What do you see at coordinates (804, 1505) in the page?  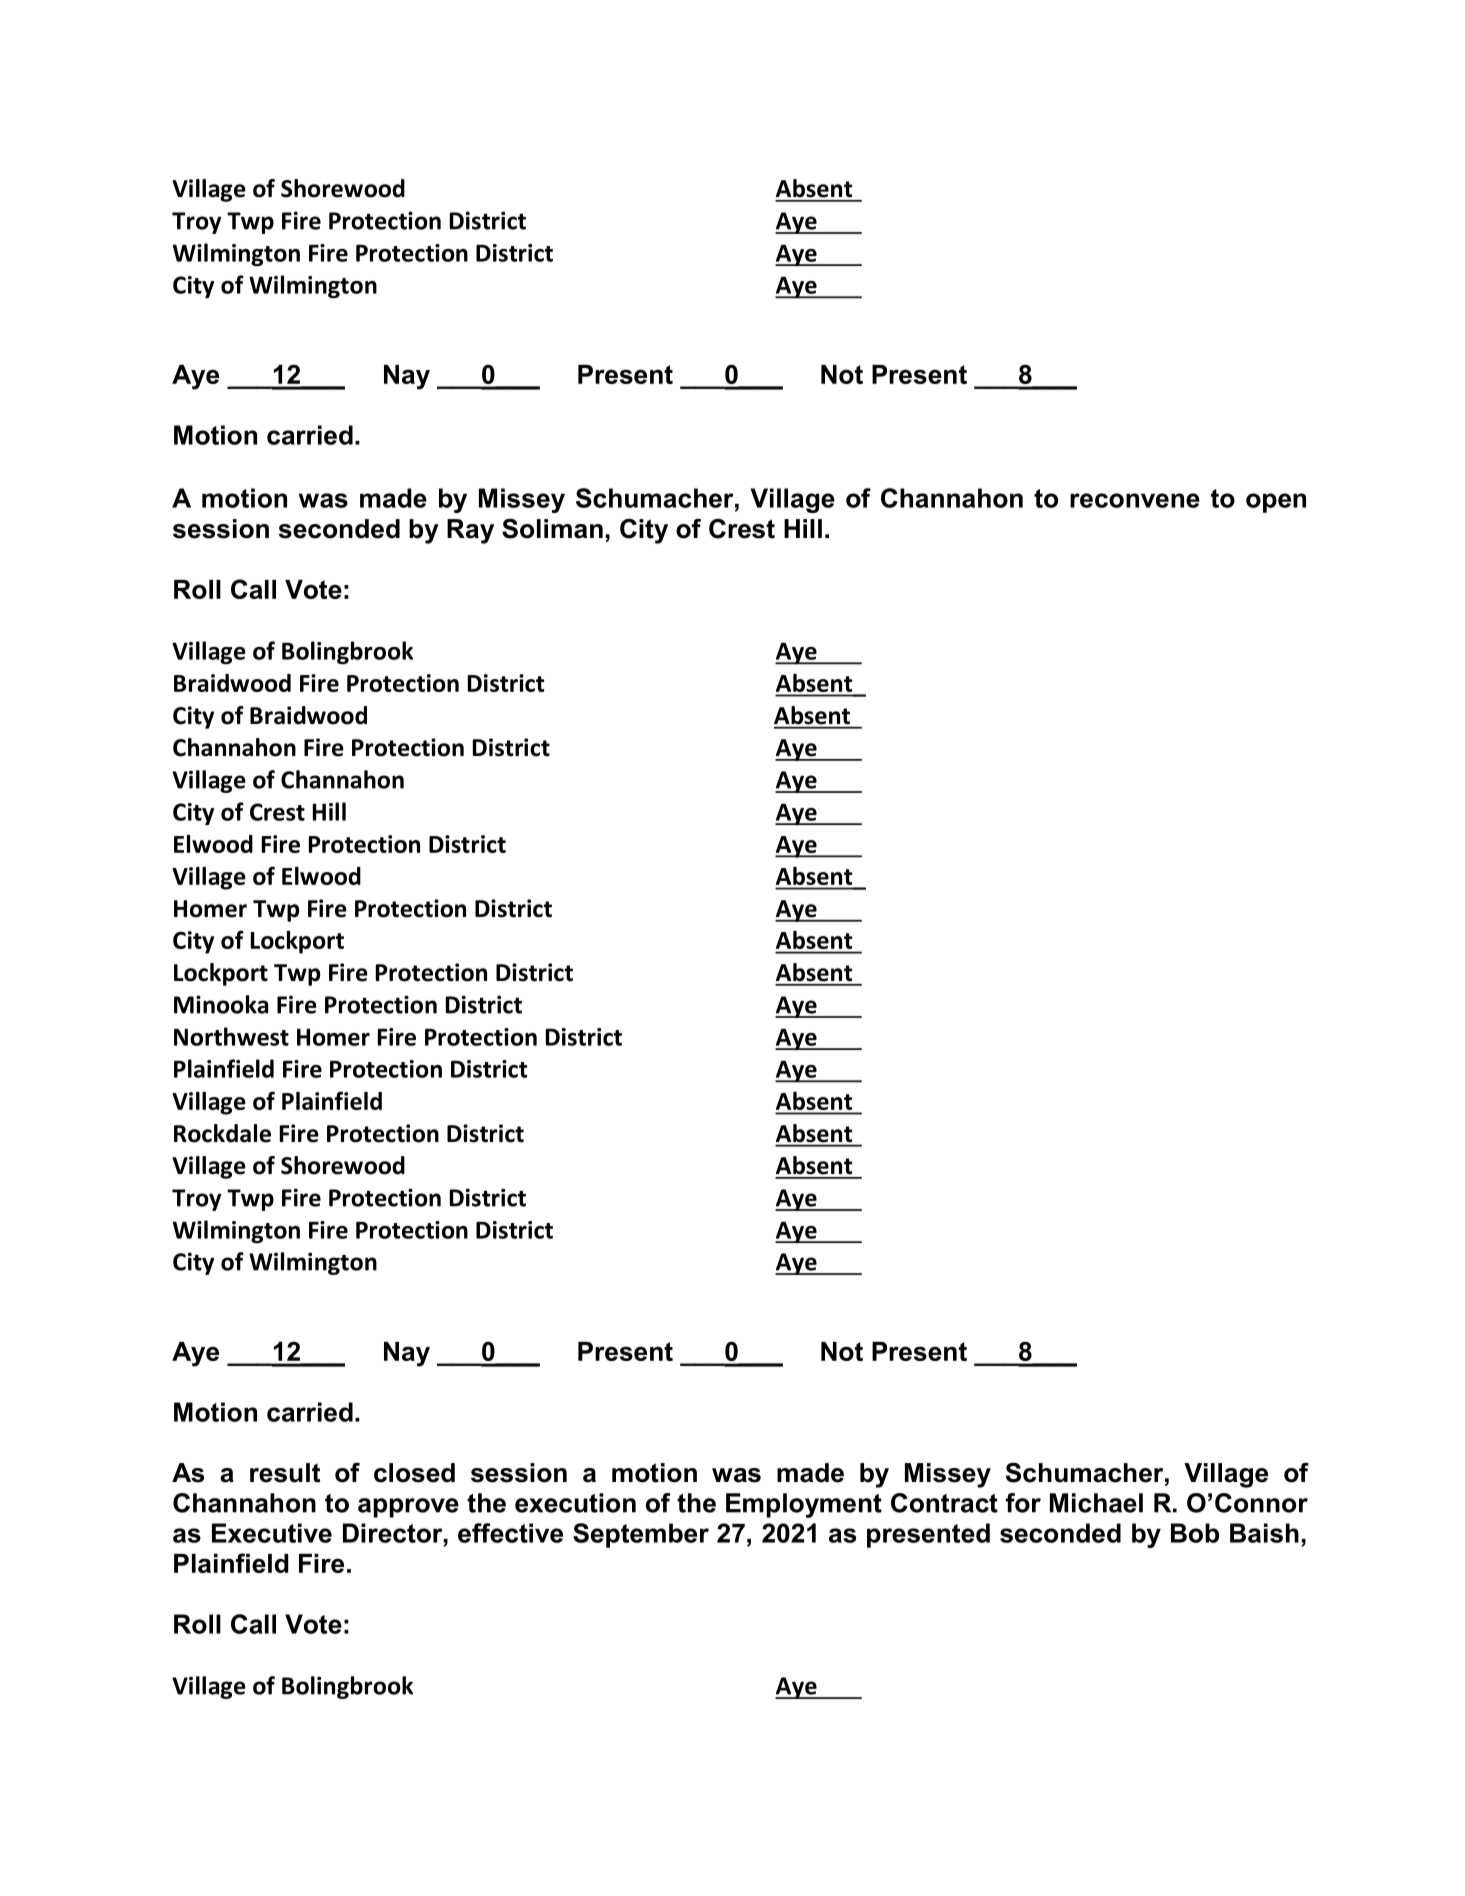 I see `Employment` at bounding box center [804, 1505].
